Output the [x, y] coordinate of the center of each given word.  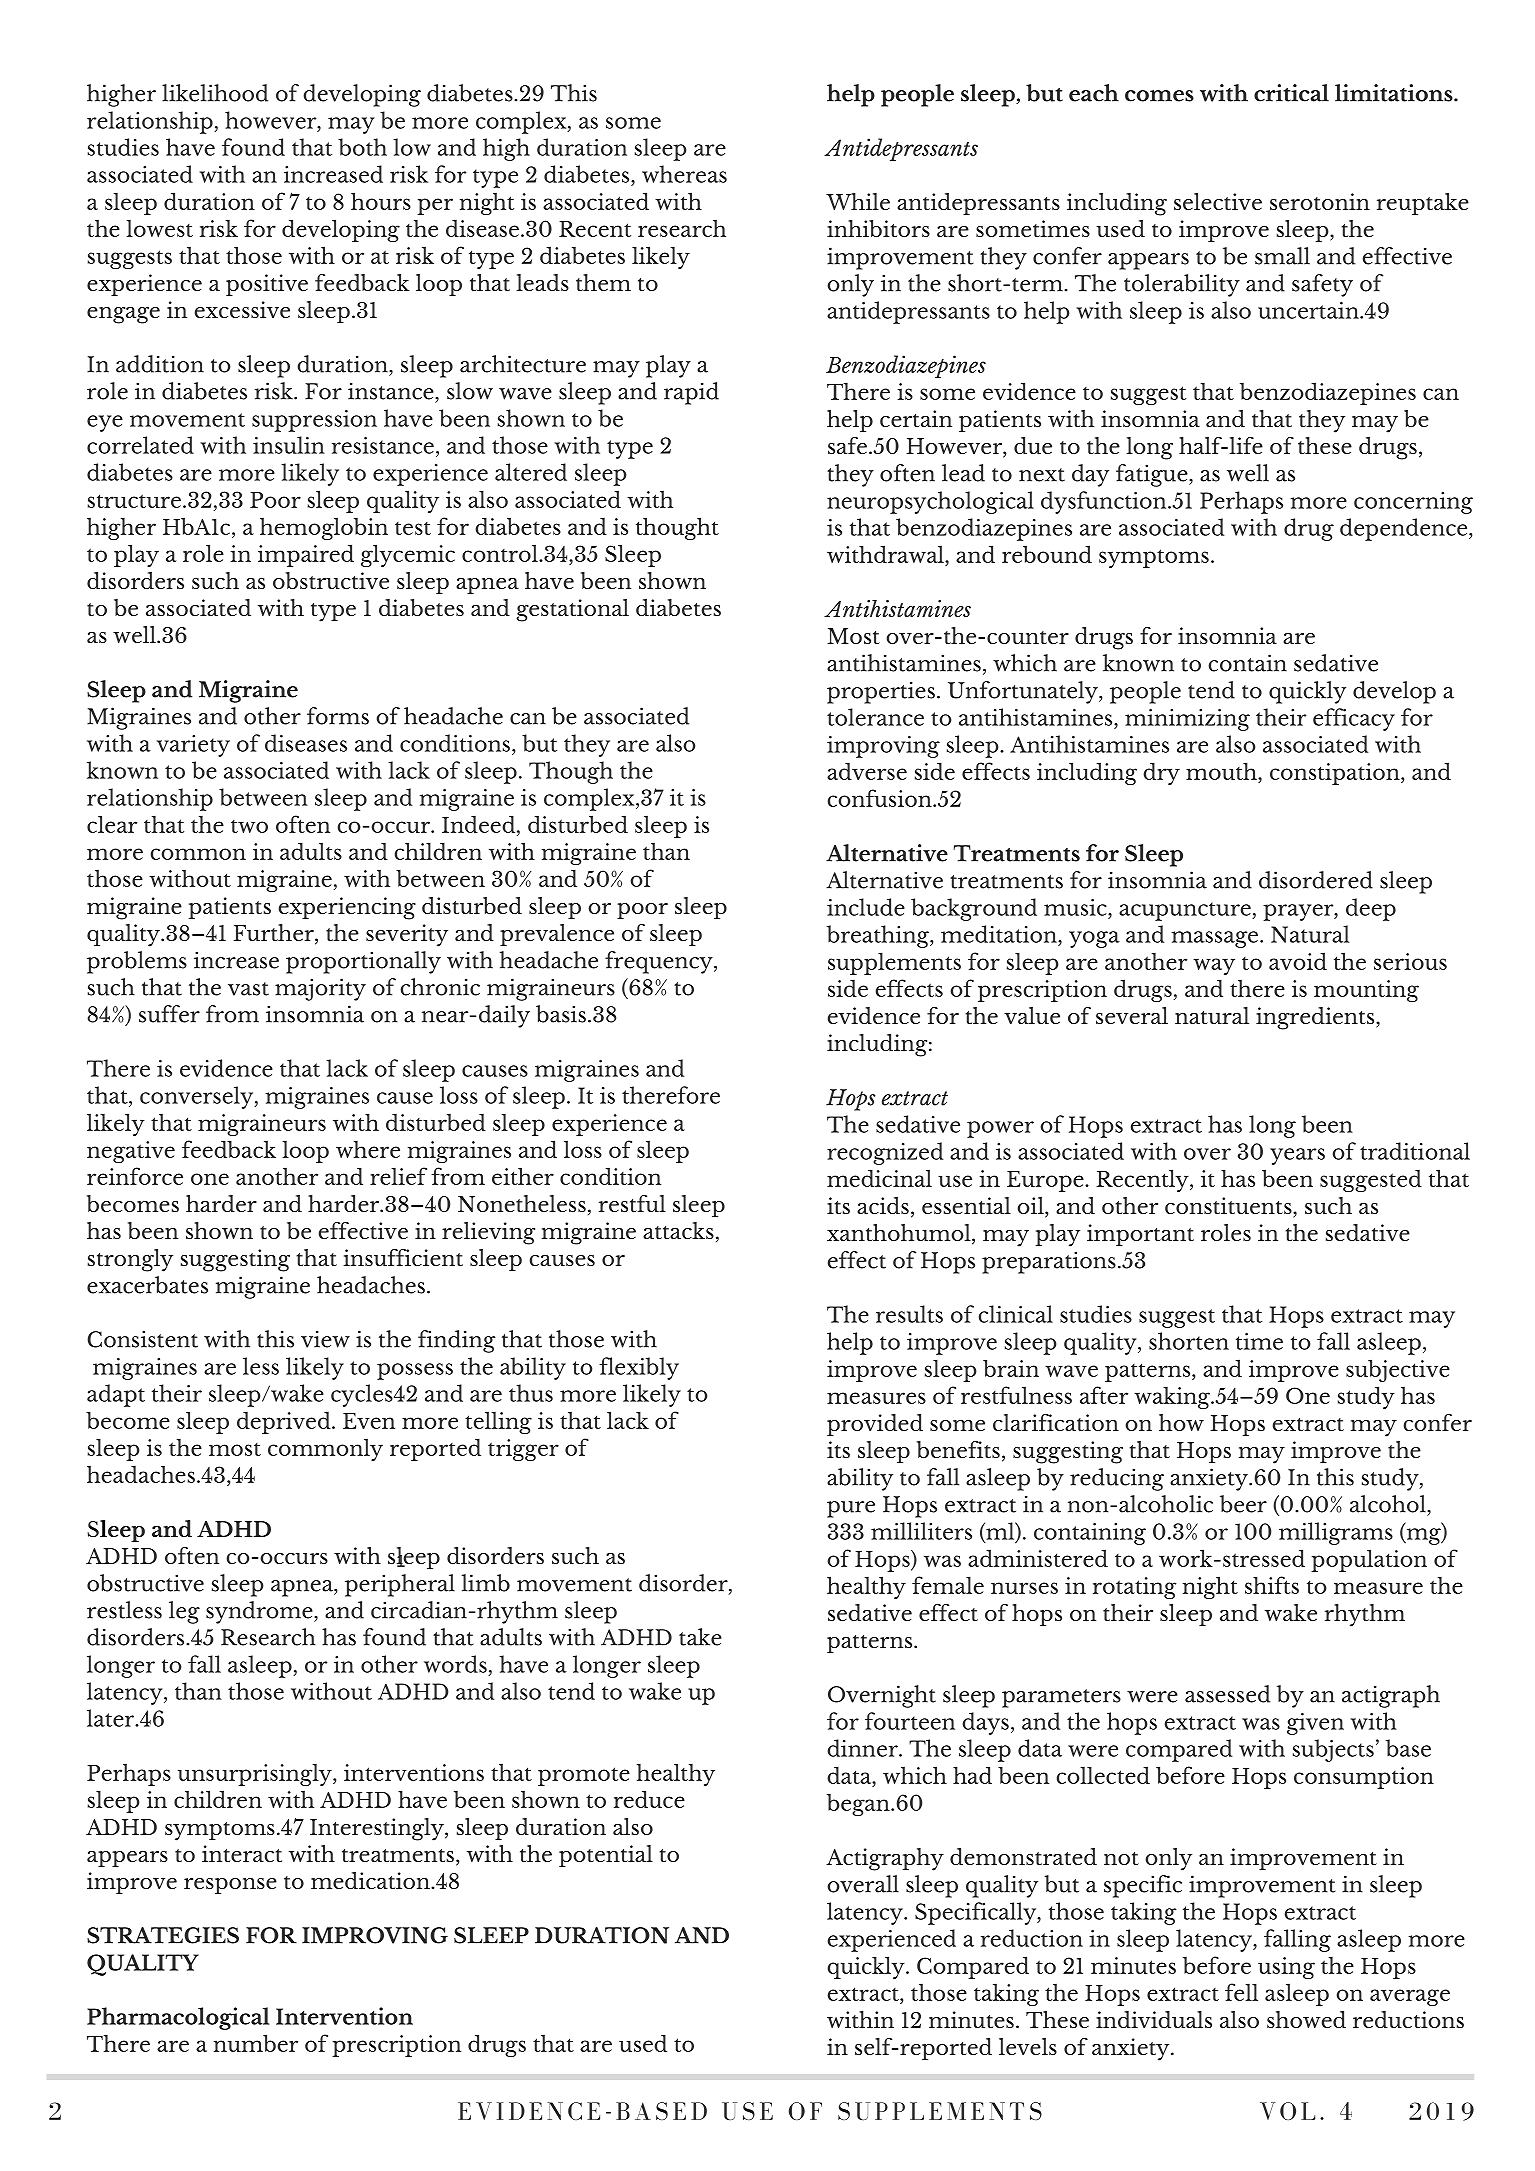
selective [1218, 202]
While [858, 201]
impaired [306, 555]
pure [851, 1509]
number [256, 2043]
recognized [885, 1153]
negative [131, 1152]
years [1297, 1156]
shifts [1272, 1585]
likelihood [215, 93]
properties [881, 692]
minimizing [1187, 720]
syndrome [260, 1612]
